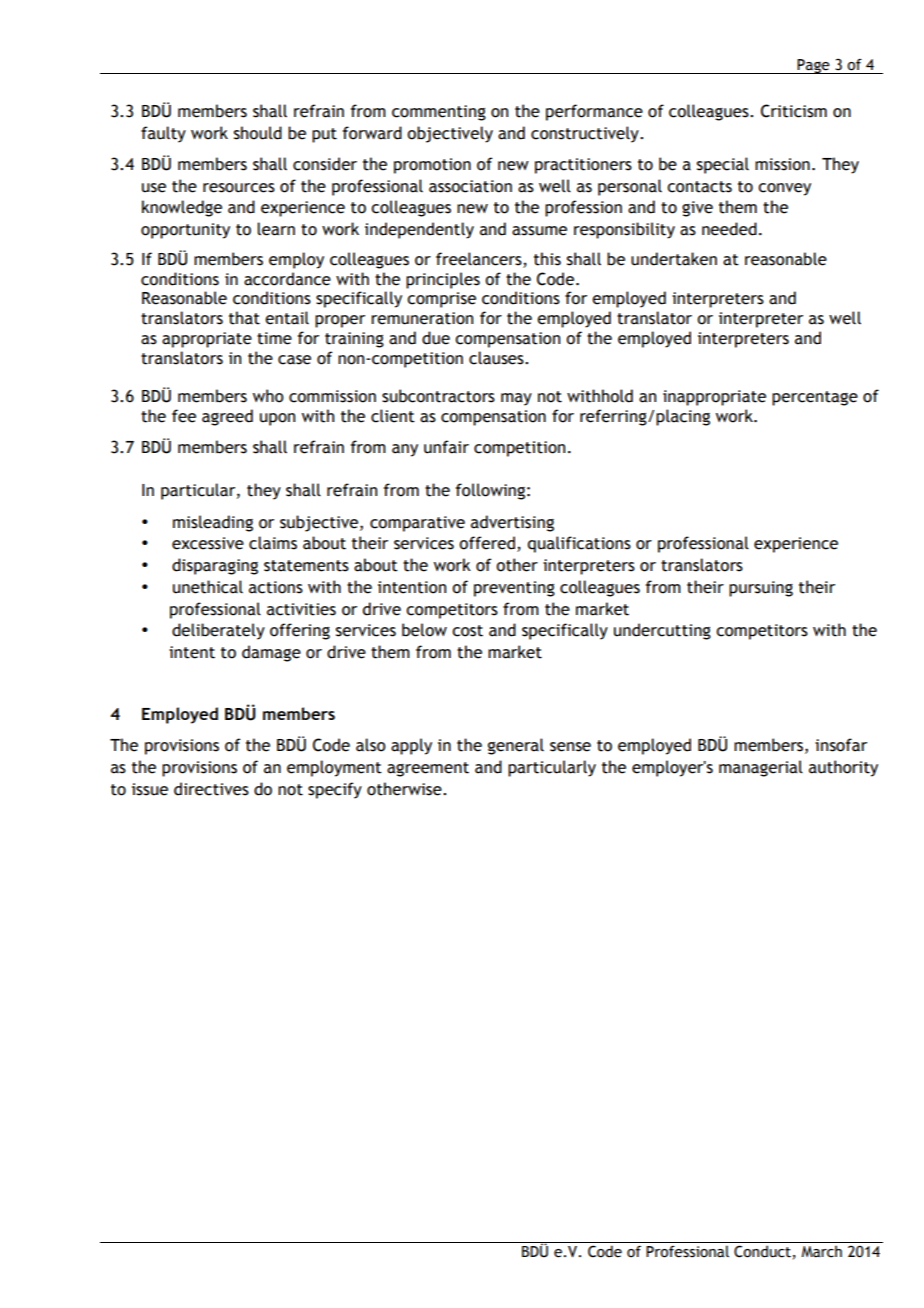 Image resolution: width=924 pixels, height=1308 pixels. Describe the element at coordinates (258, 133) in the screenshot. I see `should` at that location.
